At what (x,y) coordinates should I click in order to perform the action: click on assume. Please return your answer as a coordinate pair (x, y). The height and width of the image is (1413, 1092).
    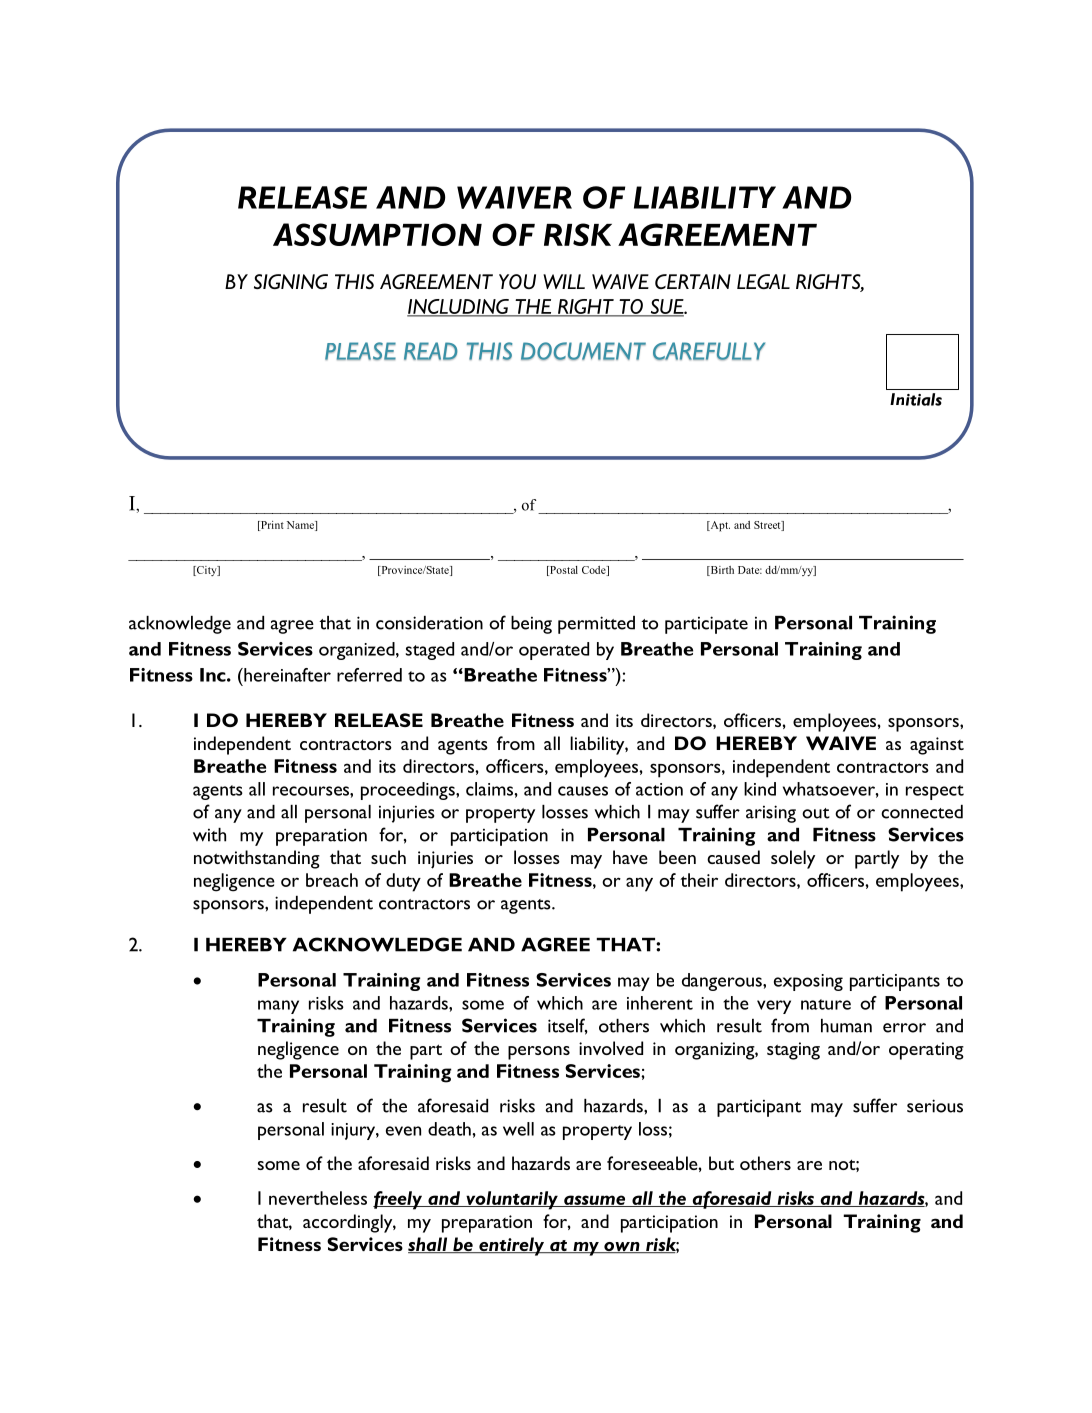
    Looking at the image, I should click on (595, 1201).
